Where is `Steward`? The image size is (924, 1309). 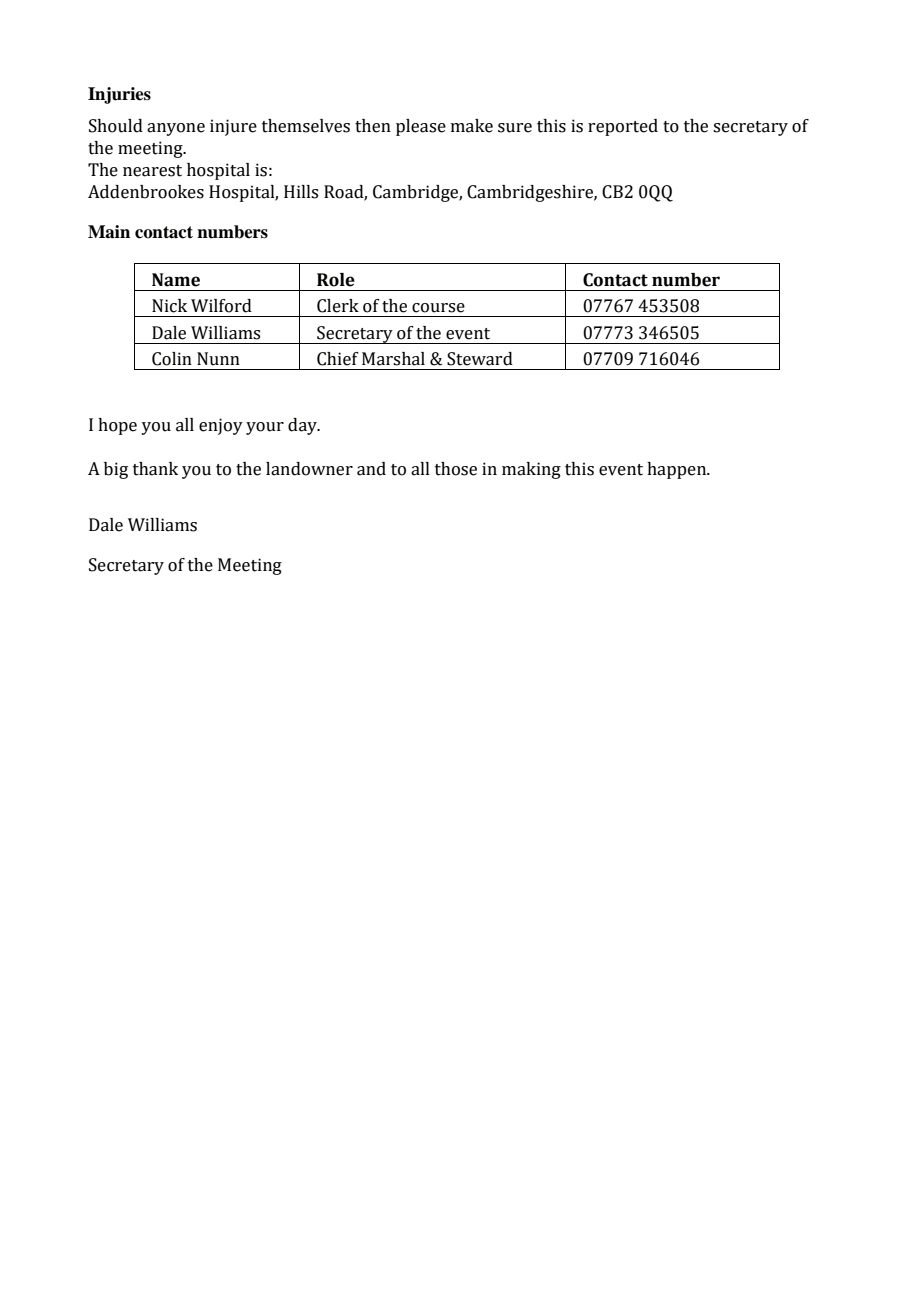 Steward is located at coordinates (480, 359).
